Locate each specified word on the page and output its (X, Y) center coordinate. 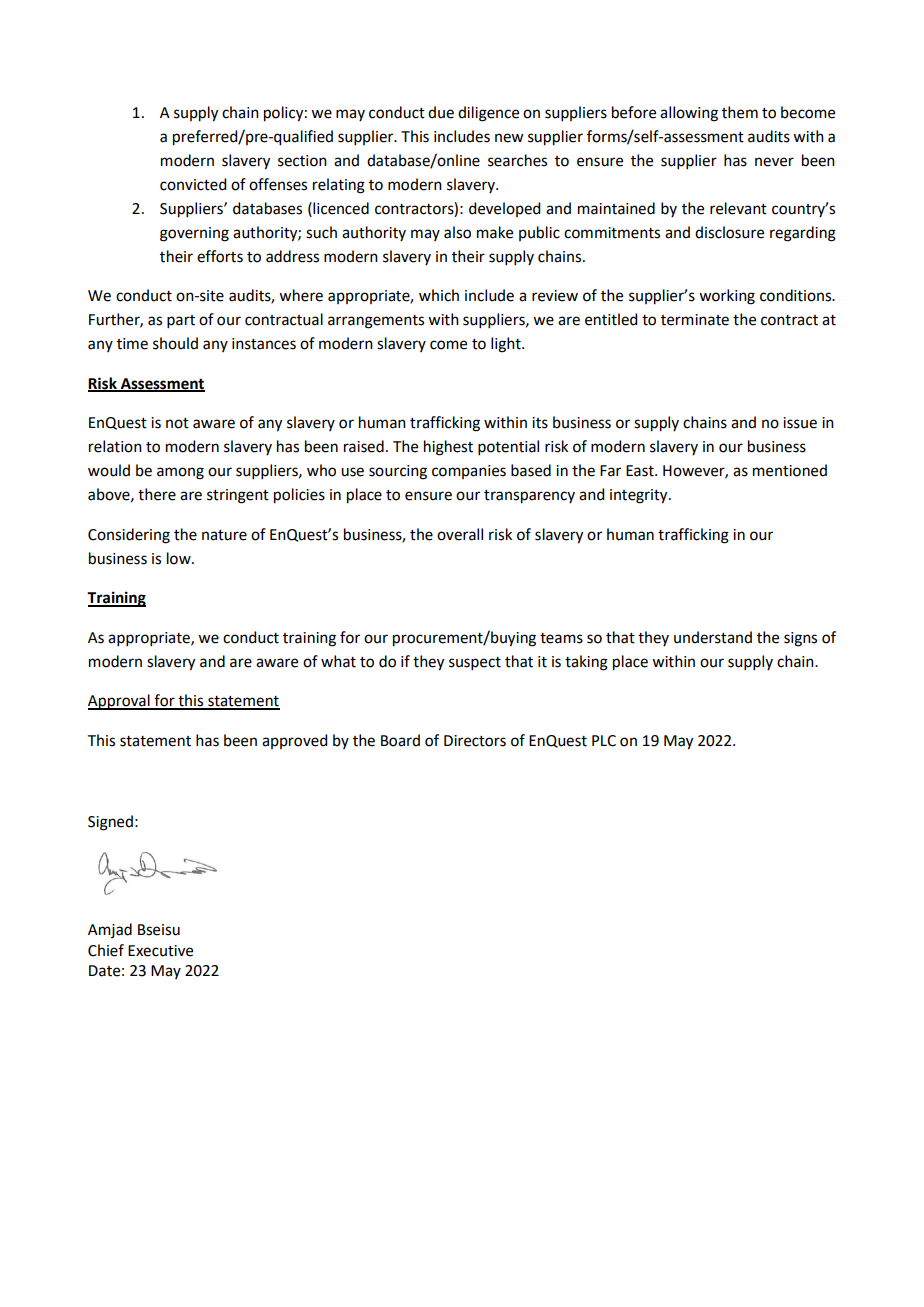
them (740, 112)
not (177, 423)
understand (713, 637)
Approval (120, 702)
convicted (193, 184)
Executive (160, 951)
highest (448, 448)
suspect (475, 663)
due (441, 112)
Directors (475, 741)
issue (800, 423)
